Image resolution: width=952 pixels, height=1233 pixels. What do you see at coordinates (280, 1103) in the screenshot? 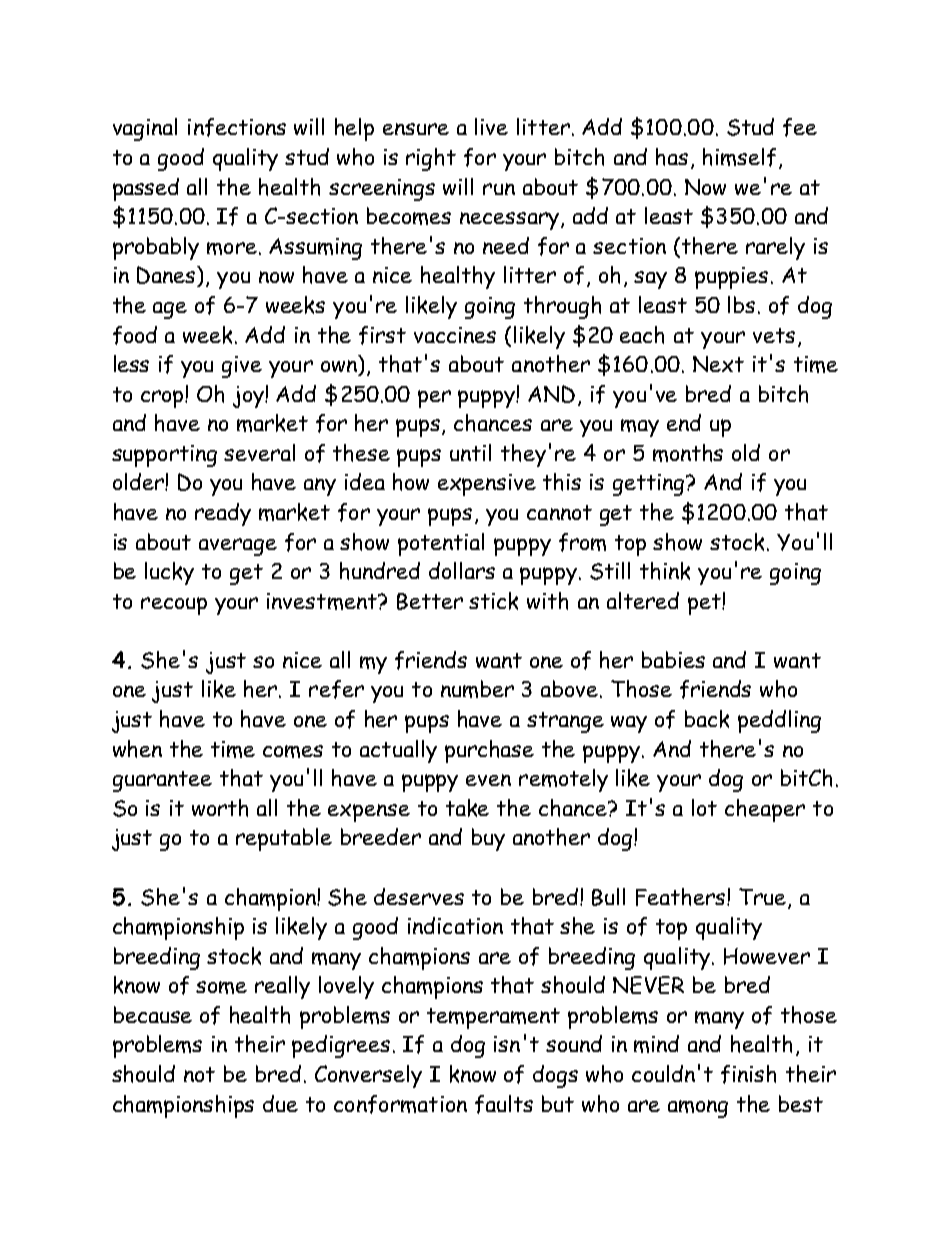
I see `due` at bounding box center [280, 1103].
